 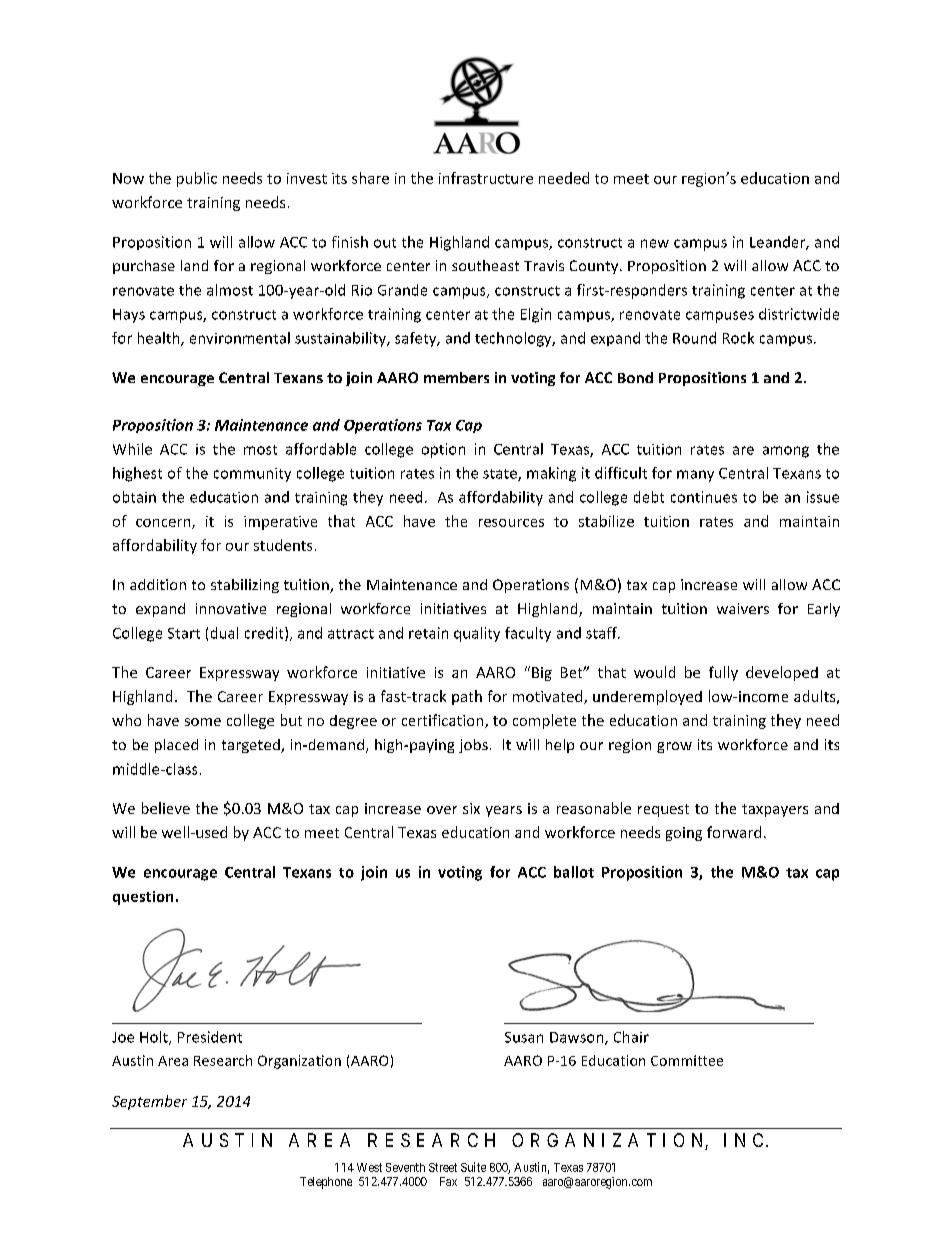 I want to click on public, so click(x=197, y=179).
